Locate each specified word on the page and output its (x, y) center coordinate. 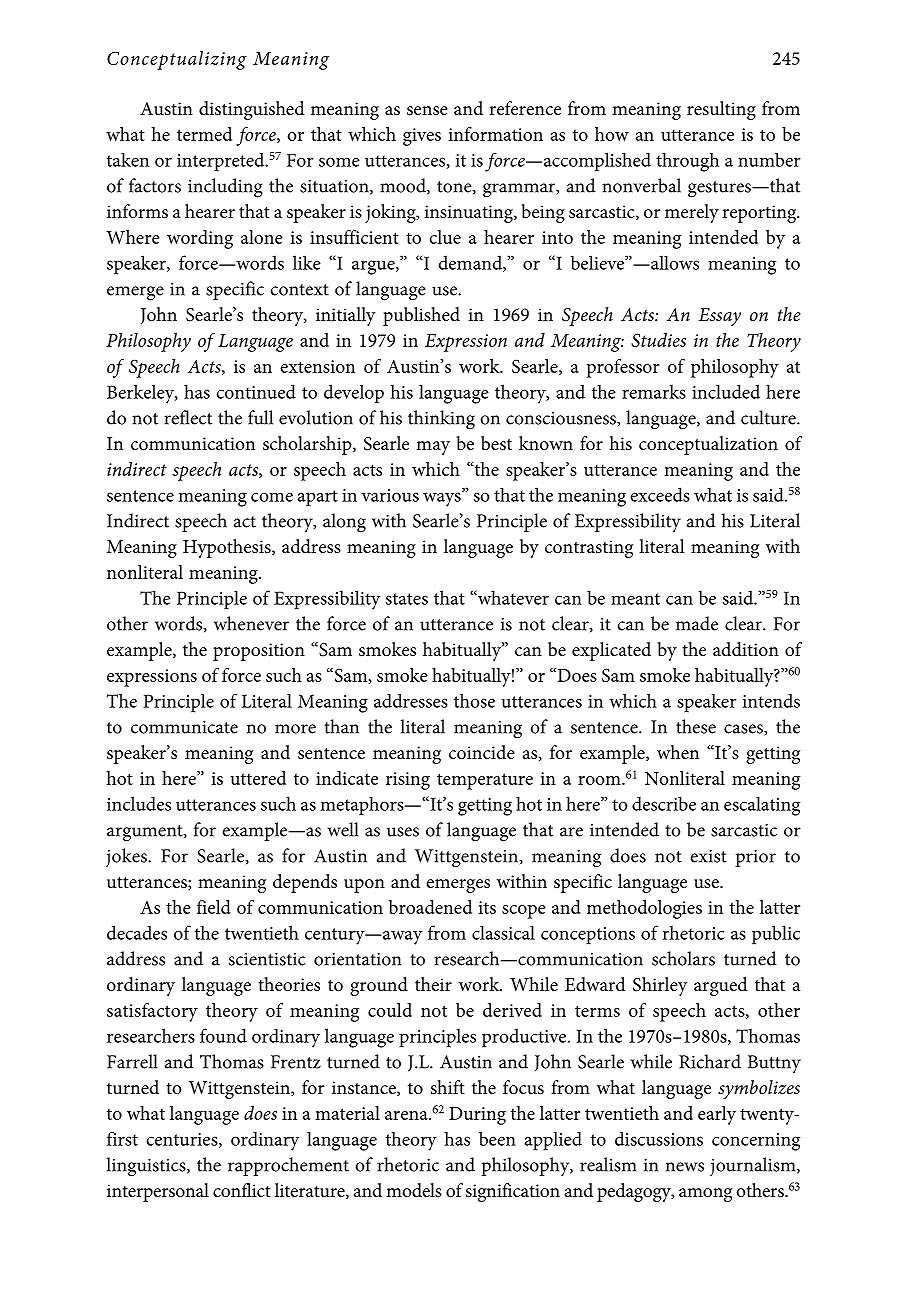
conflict (242, 1190)
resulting (721, 110)
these (696, 726)
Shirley (660, 986)
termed (204, 134)
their (433, 984)
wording (200, 239)
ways (443, 499)
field (213, 907)
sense (427, 111)
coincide (482, 752)
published (421, 316)
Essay (719, 317)
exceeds (660, 494)
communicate (184, 727)
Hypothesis (228, 548)
